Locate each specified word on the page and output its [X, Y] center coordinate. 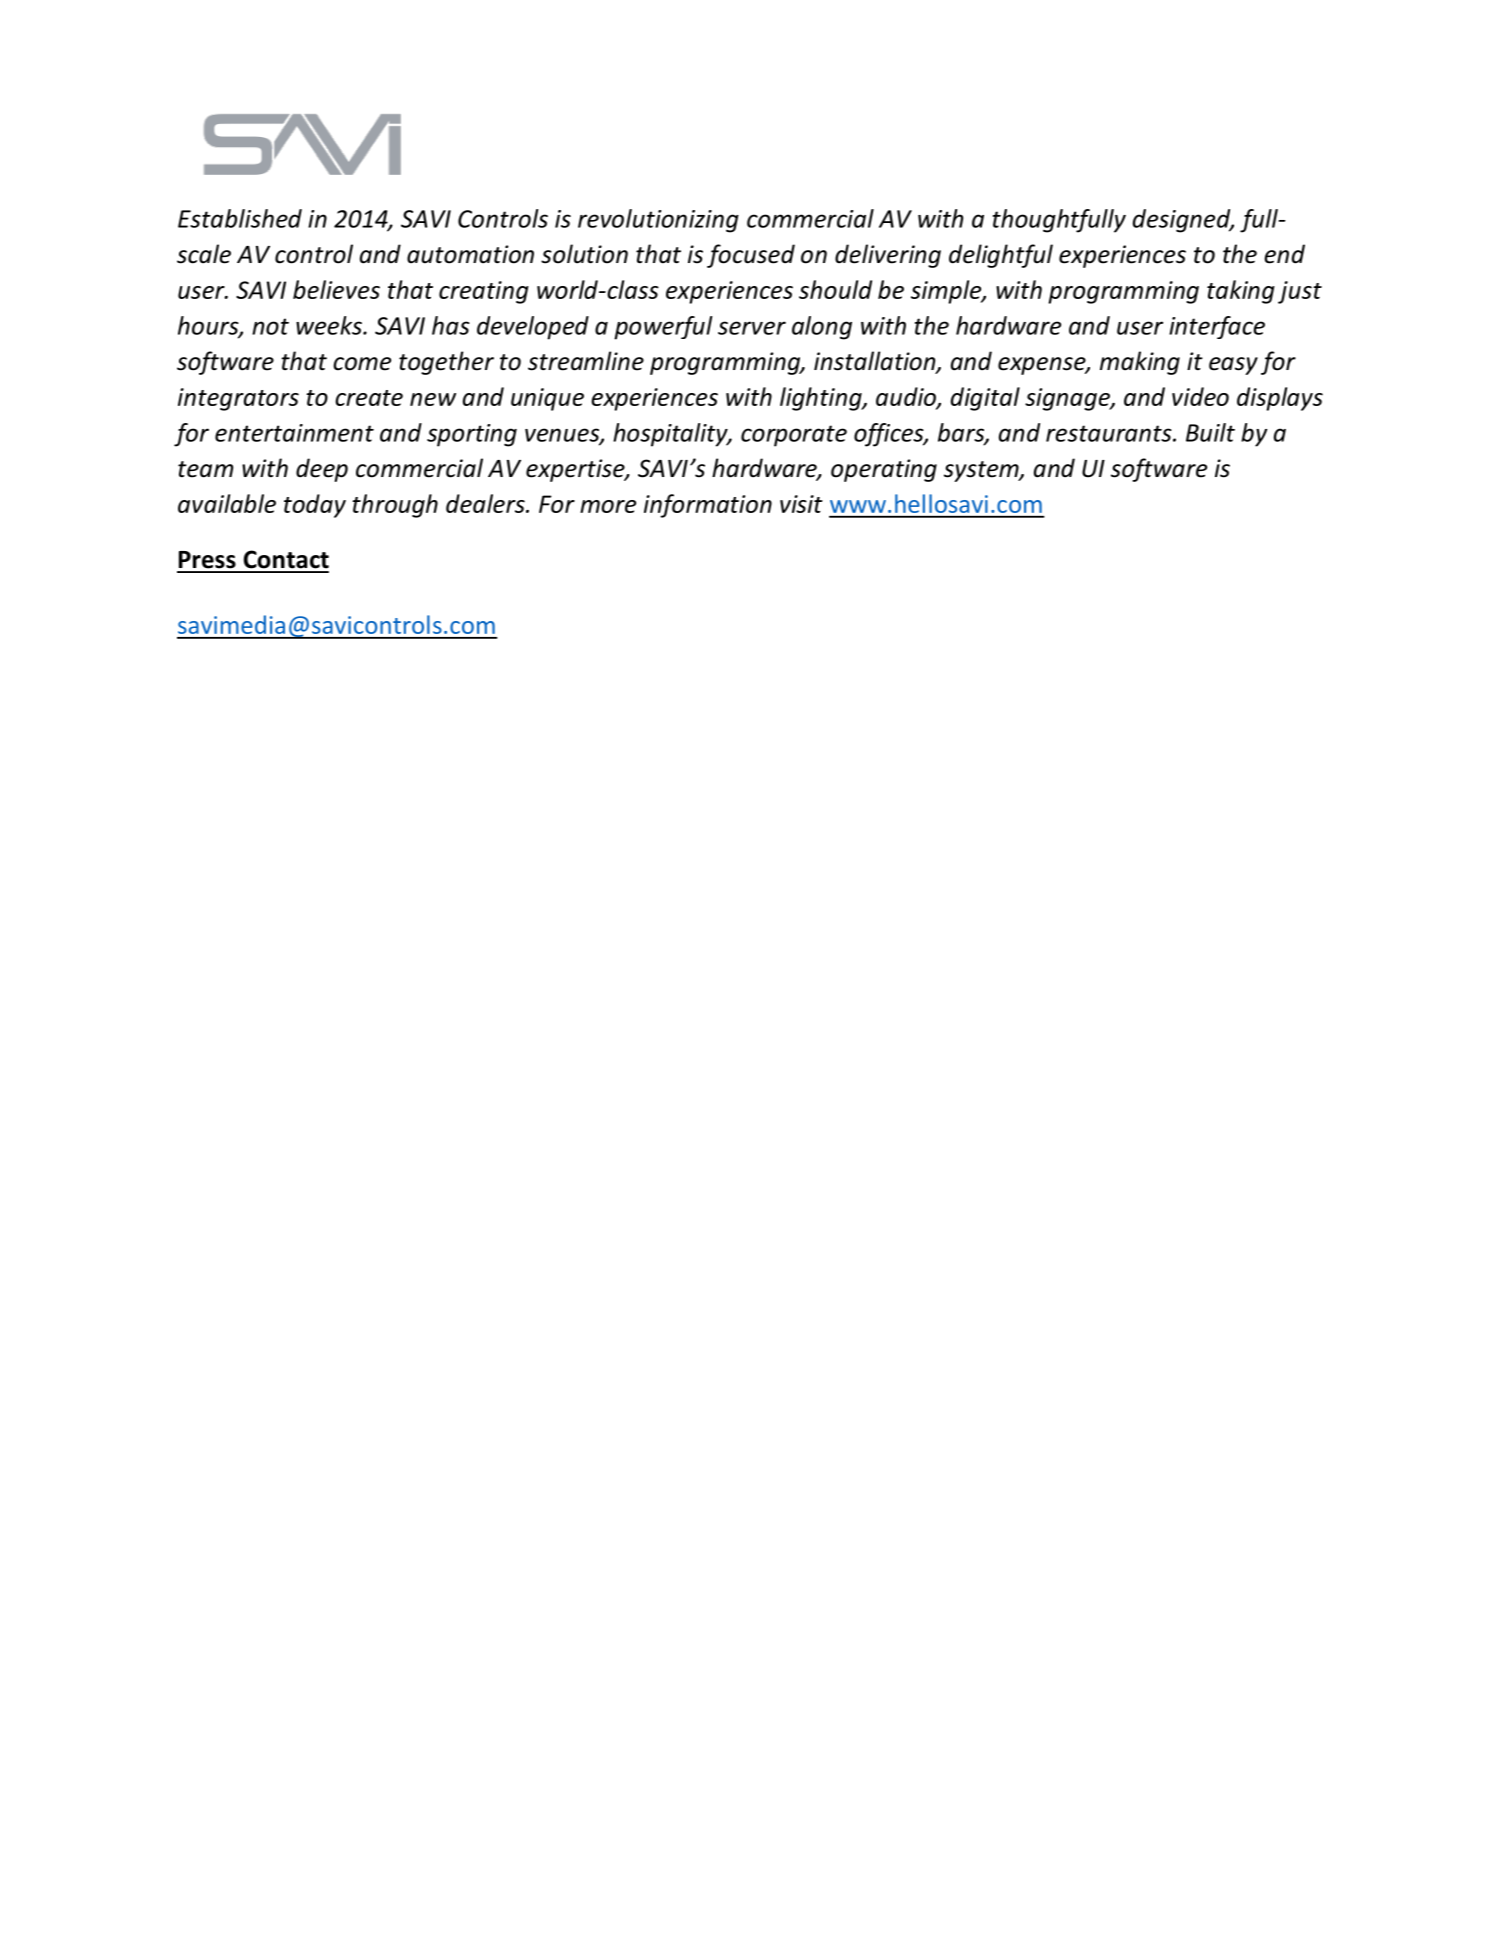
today [315, 506]
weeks [330, 325]
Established [240, 218]
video [1200, 396]
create [369, 398]
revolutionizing [658, 221]
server [752, 328]
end [1284, 254]
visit [801, 504]
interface [1217, 327]
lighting [822, 399]
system [982, 471]
